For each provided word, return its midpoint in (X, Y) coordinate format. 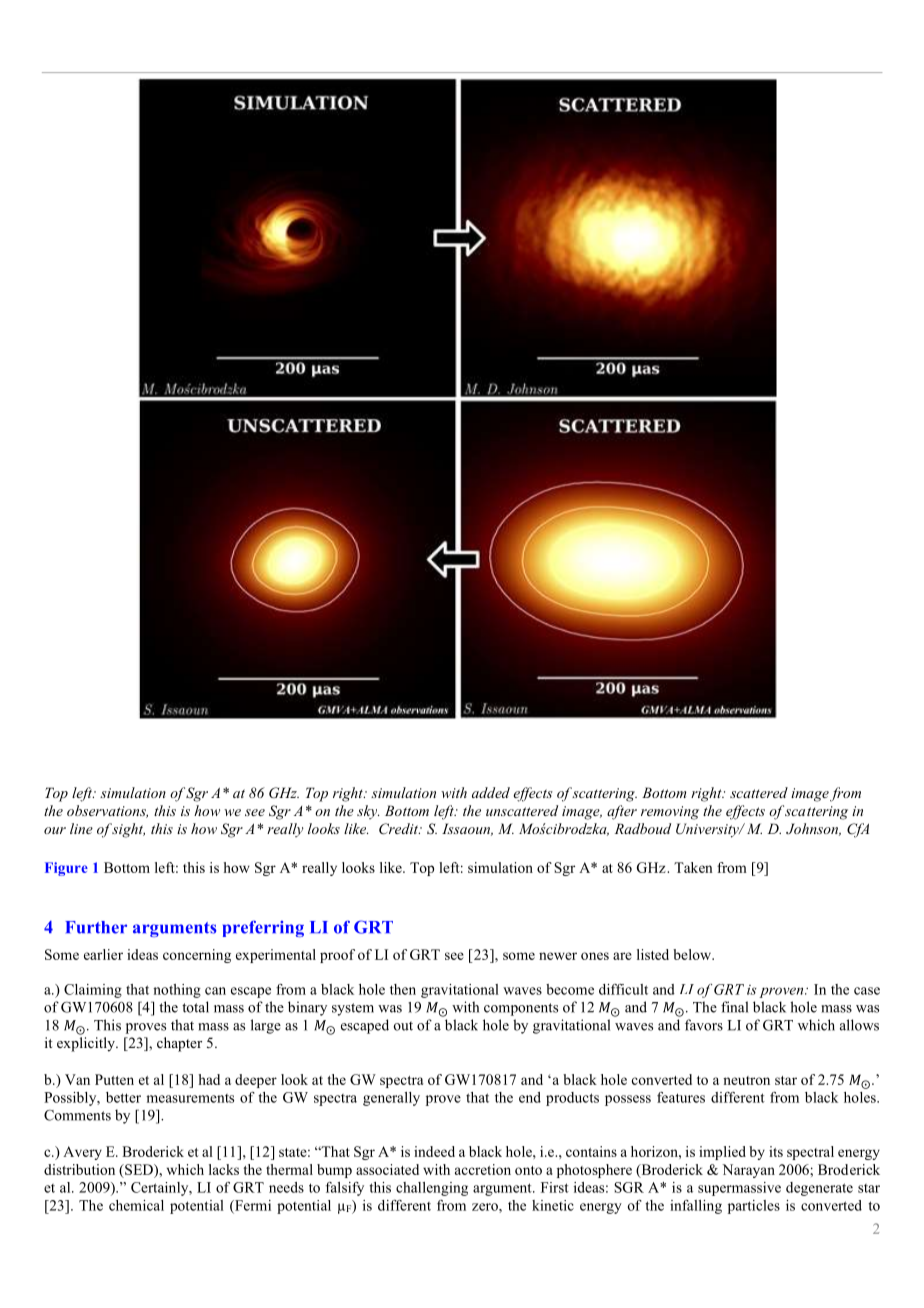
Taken (693, 867)
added (491, 792)
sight (128, 830)
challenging (432, 1189)
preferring (263, 928)
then (403, 989)
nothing (177, 991)
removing (670, 813)
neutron (746, 1080)
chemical (136, 1205)
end (530, 1097)
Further (96, 927)
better (123, 1097)
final (734, 1007)
